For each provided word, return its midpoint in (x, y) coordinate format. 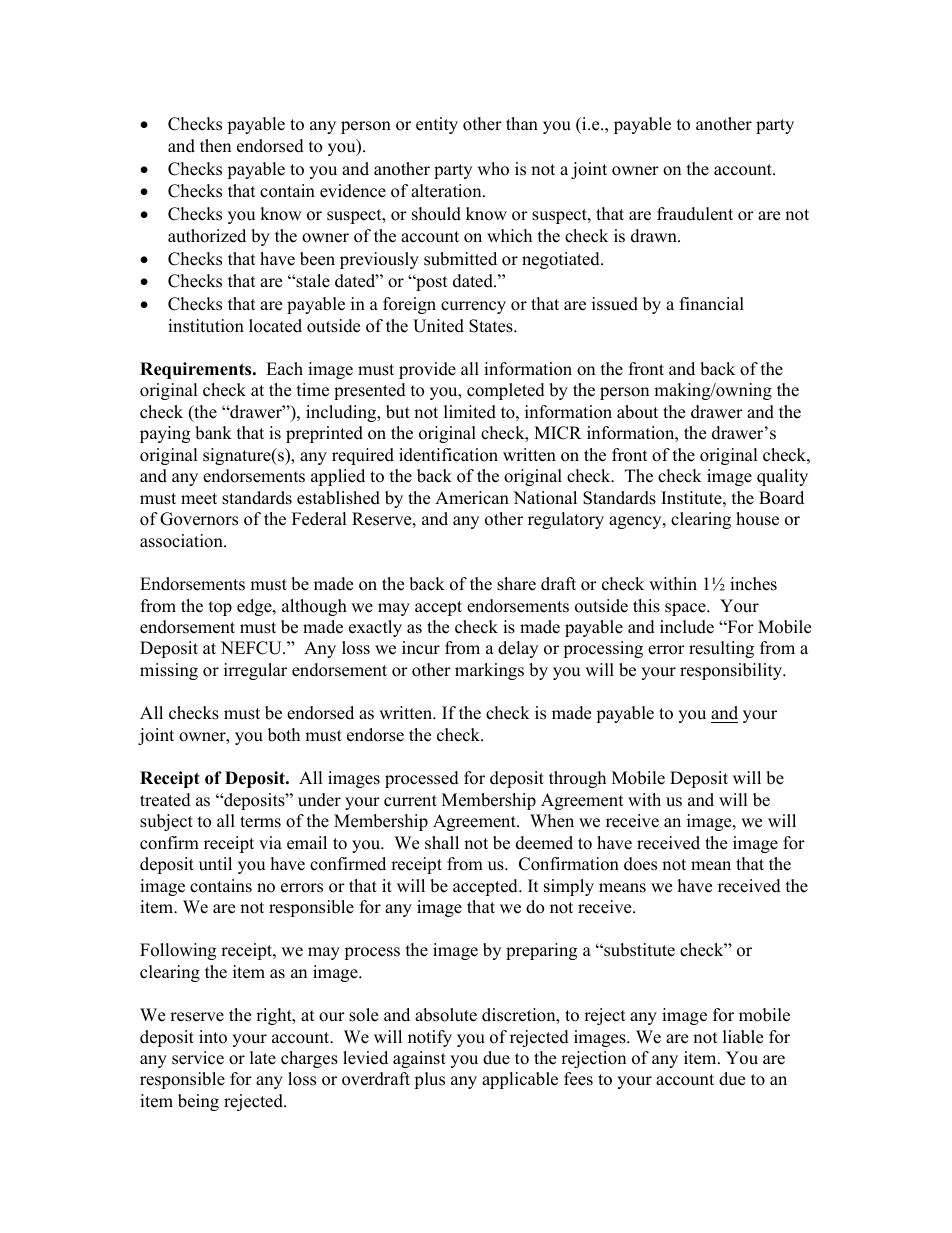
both (284, 735)
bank (213, 433)
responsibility (732, 671)
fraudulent (695, 214)
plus (429, 1080)
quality (782, 477)
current (410, 801)
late (263, 1058)
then (215, 146)
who (493, 169)
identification (448, 455)
